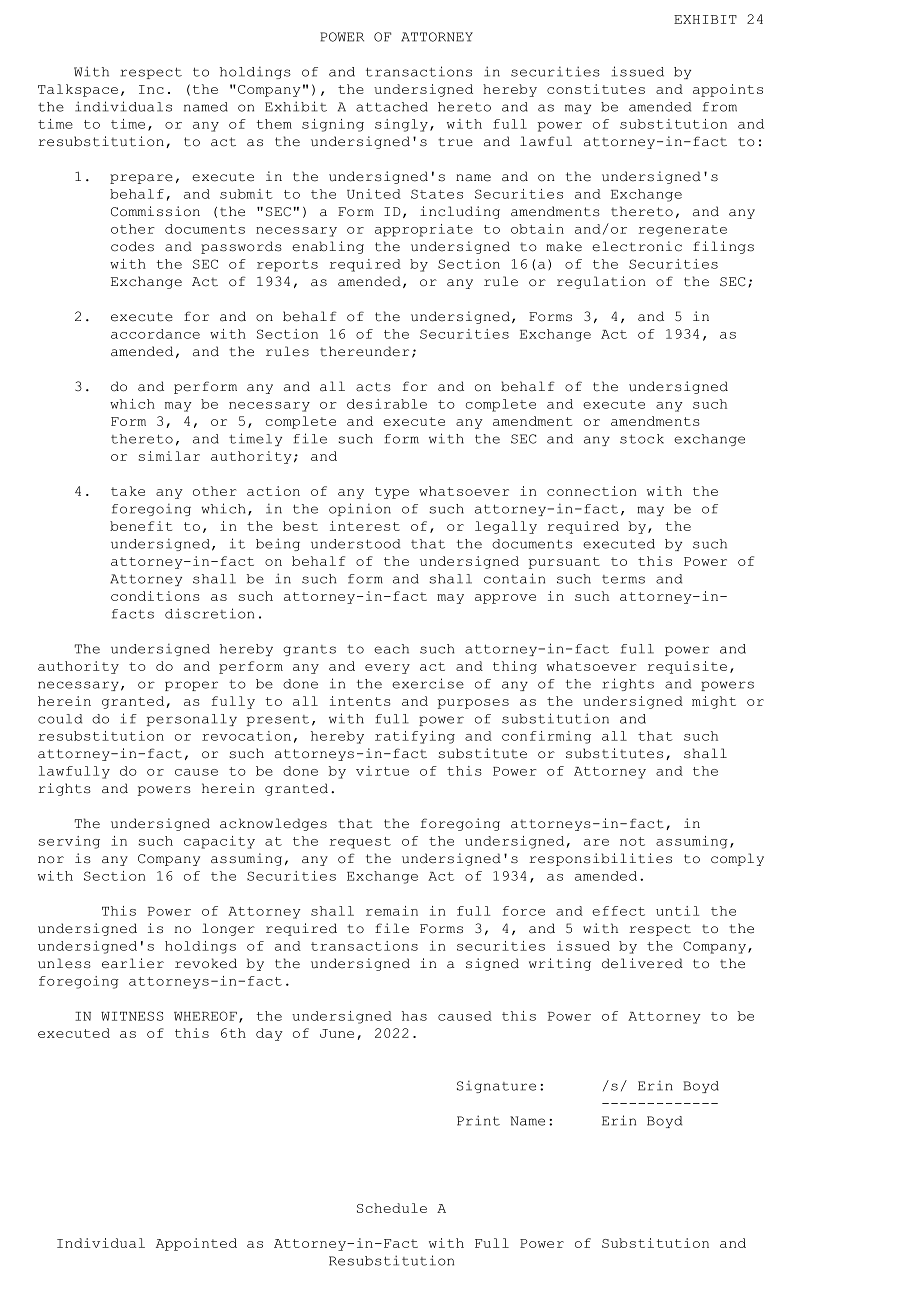  Describe the element at coordinates (191, 686) in the page. I see `proper` at that location.
